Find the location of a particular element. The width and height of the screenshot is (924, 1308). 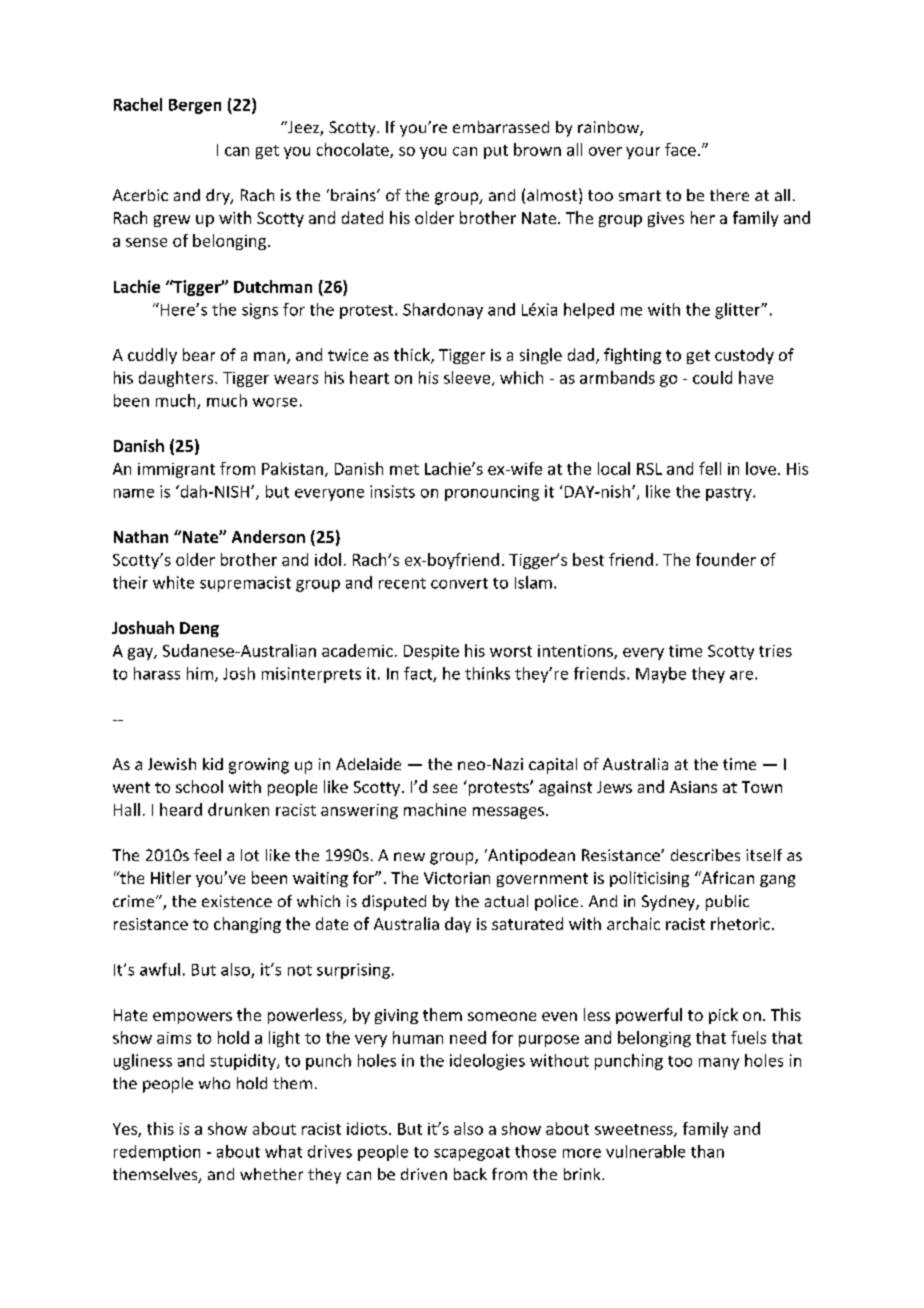

redemption is located at coordinates (157, 1153).
